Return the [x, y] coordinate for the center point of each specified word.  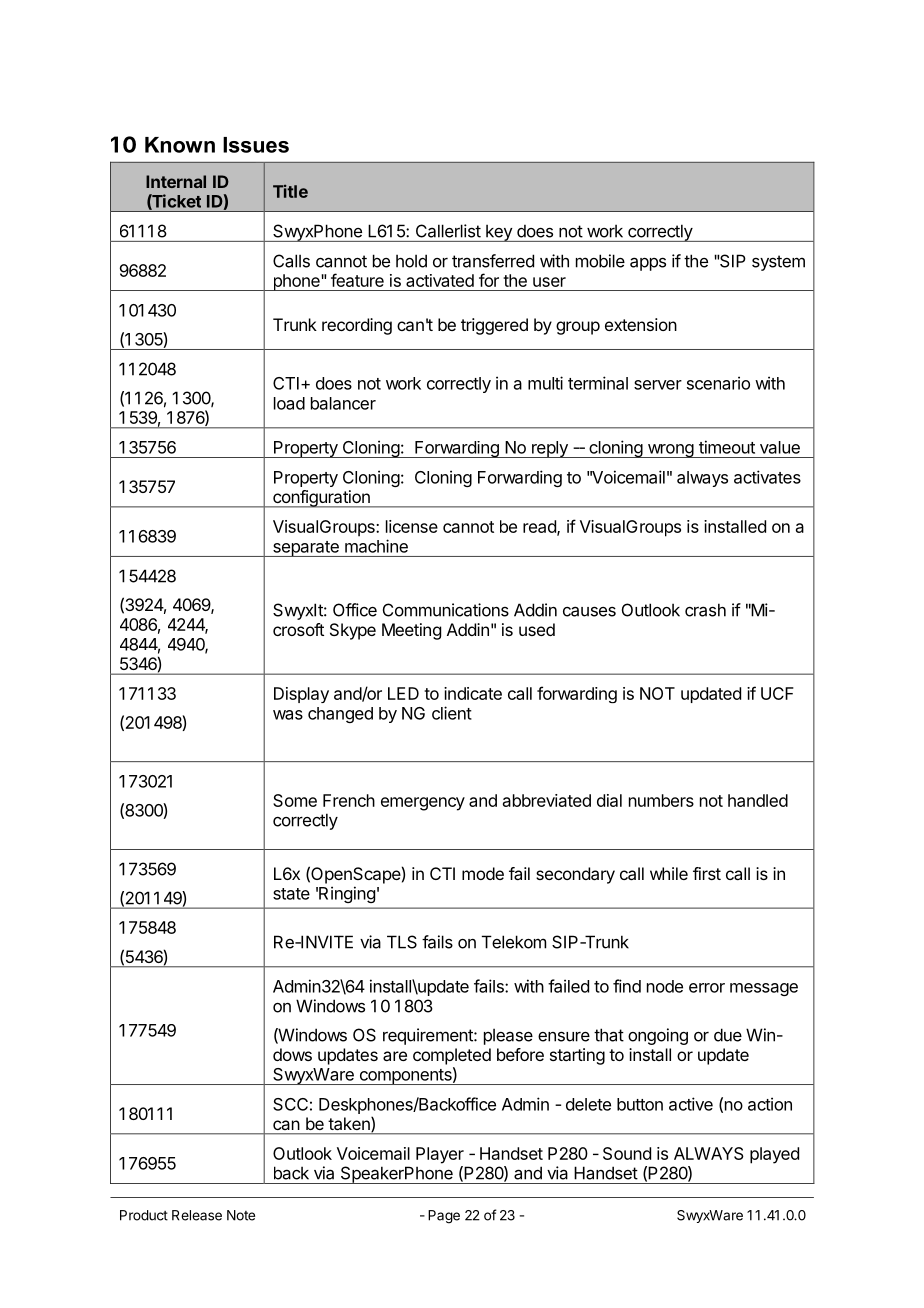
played [774, 1155]
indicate [473, 693]
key [499, 233]
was [288, 715]
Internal [176, 181]
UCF [777, 693]
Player [440, 1155]
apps [648, 264]
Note [241, 1215]
